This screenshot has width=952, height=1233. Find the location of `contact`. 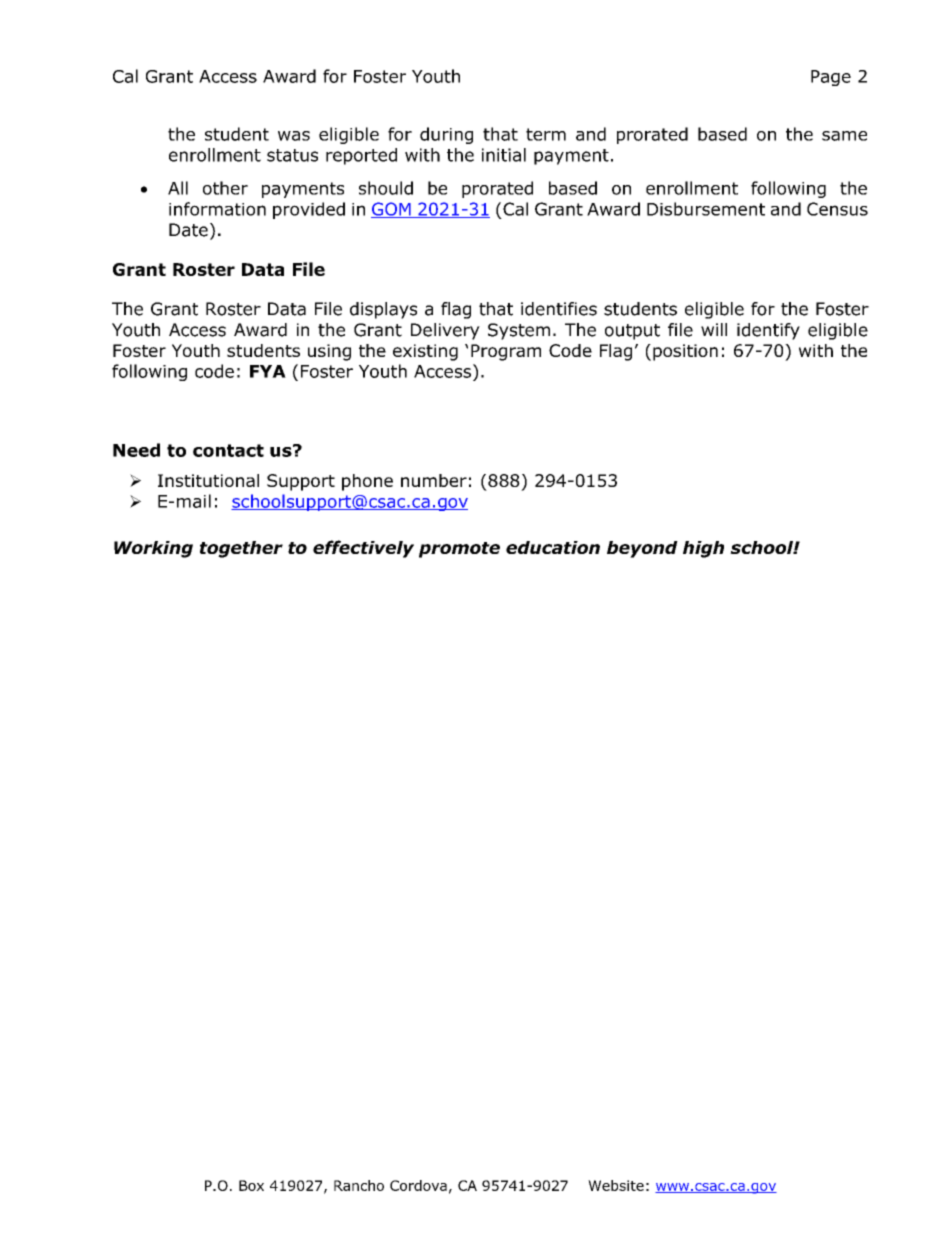

contact is located at coordinates (228, 450).
